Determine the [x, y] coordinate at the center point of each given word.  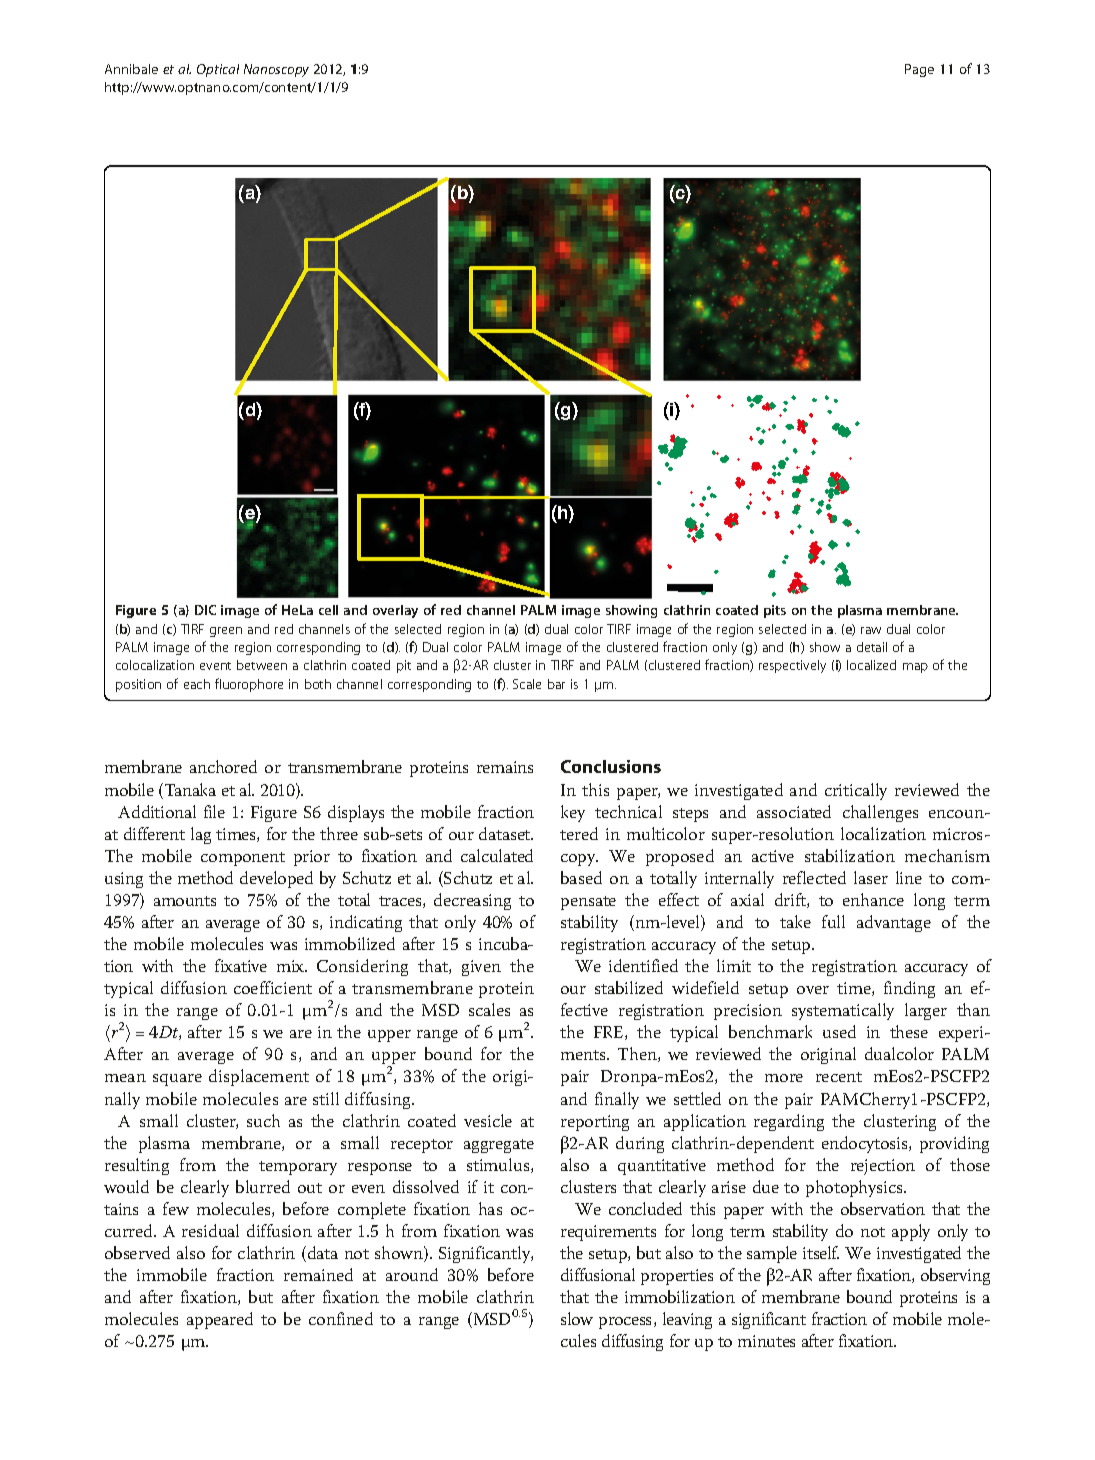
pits [775, 611]
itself [821, 1252]
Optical [218, 70]
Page [919, 70]
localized [871, 665]
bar [556, 684]
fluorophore [249, 685]
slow [577, 1318]
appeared [220, 1320]
